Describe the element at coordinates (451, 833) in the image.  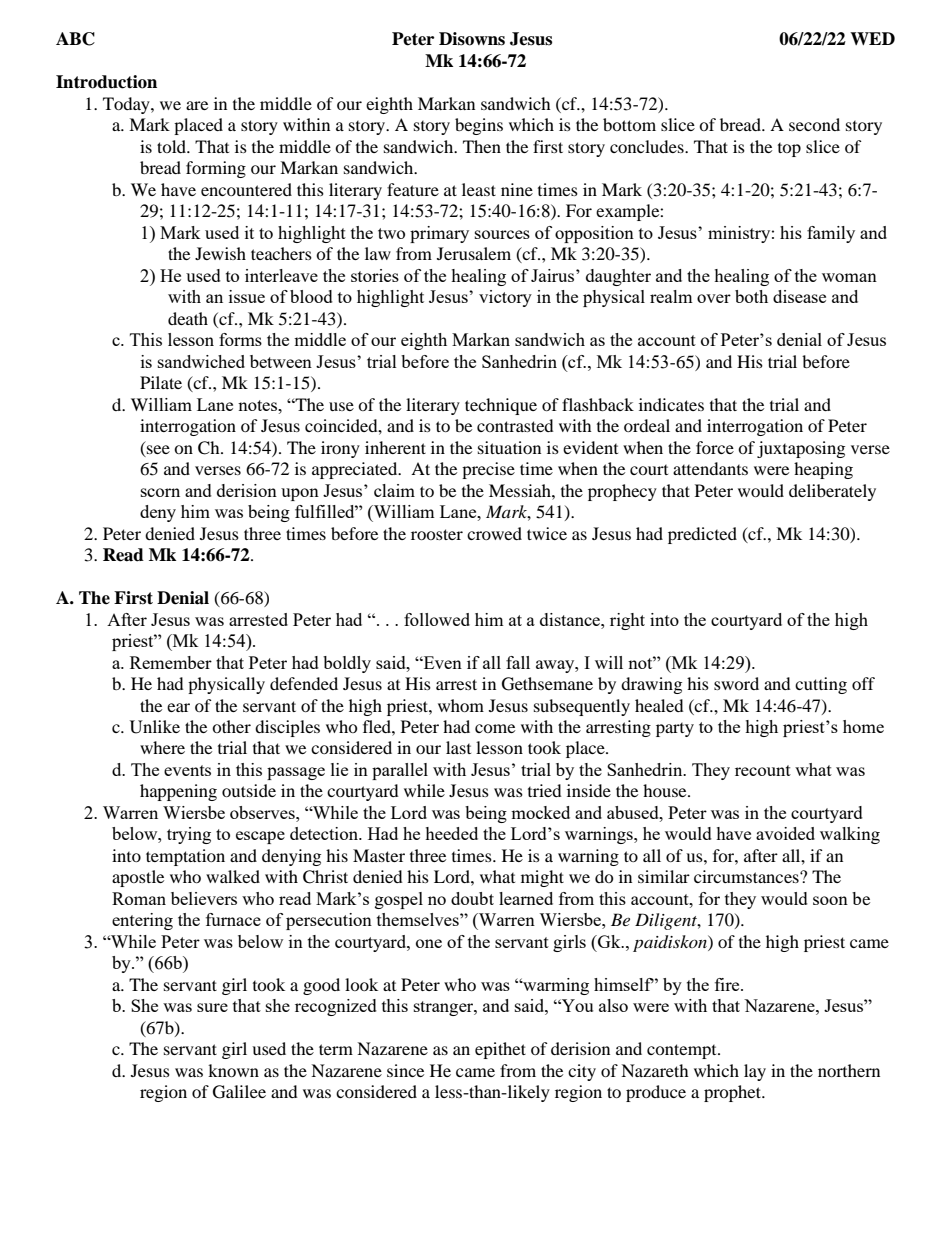
I see `heeded` at that location.
